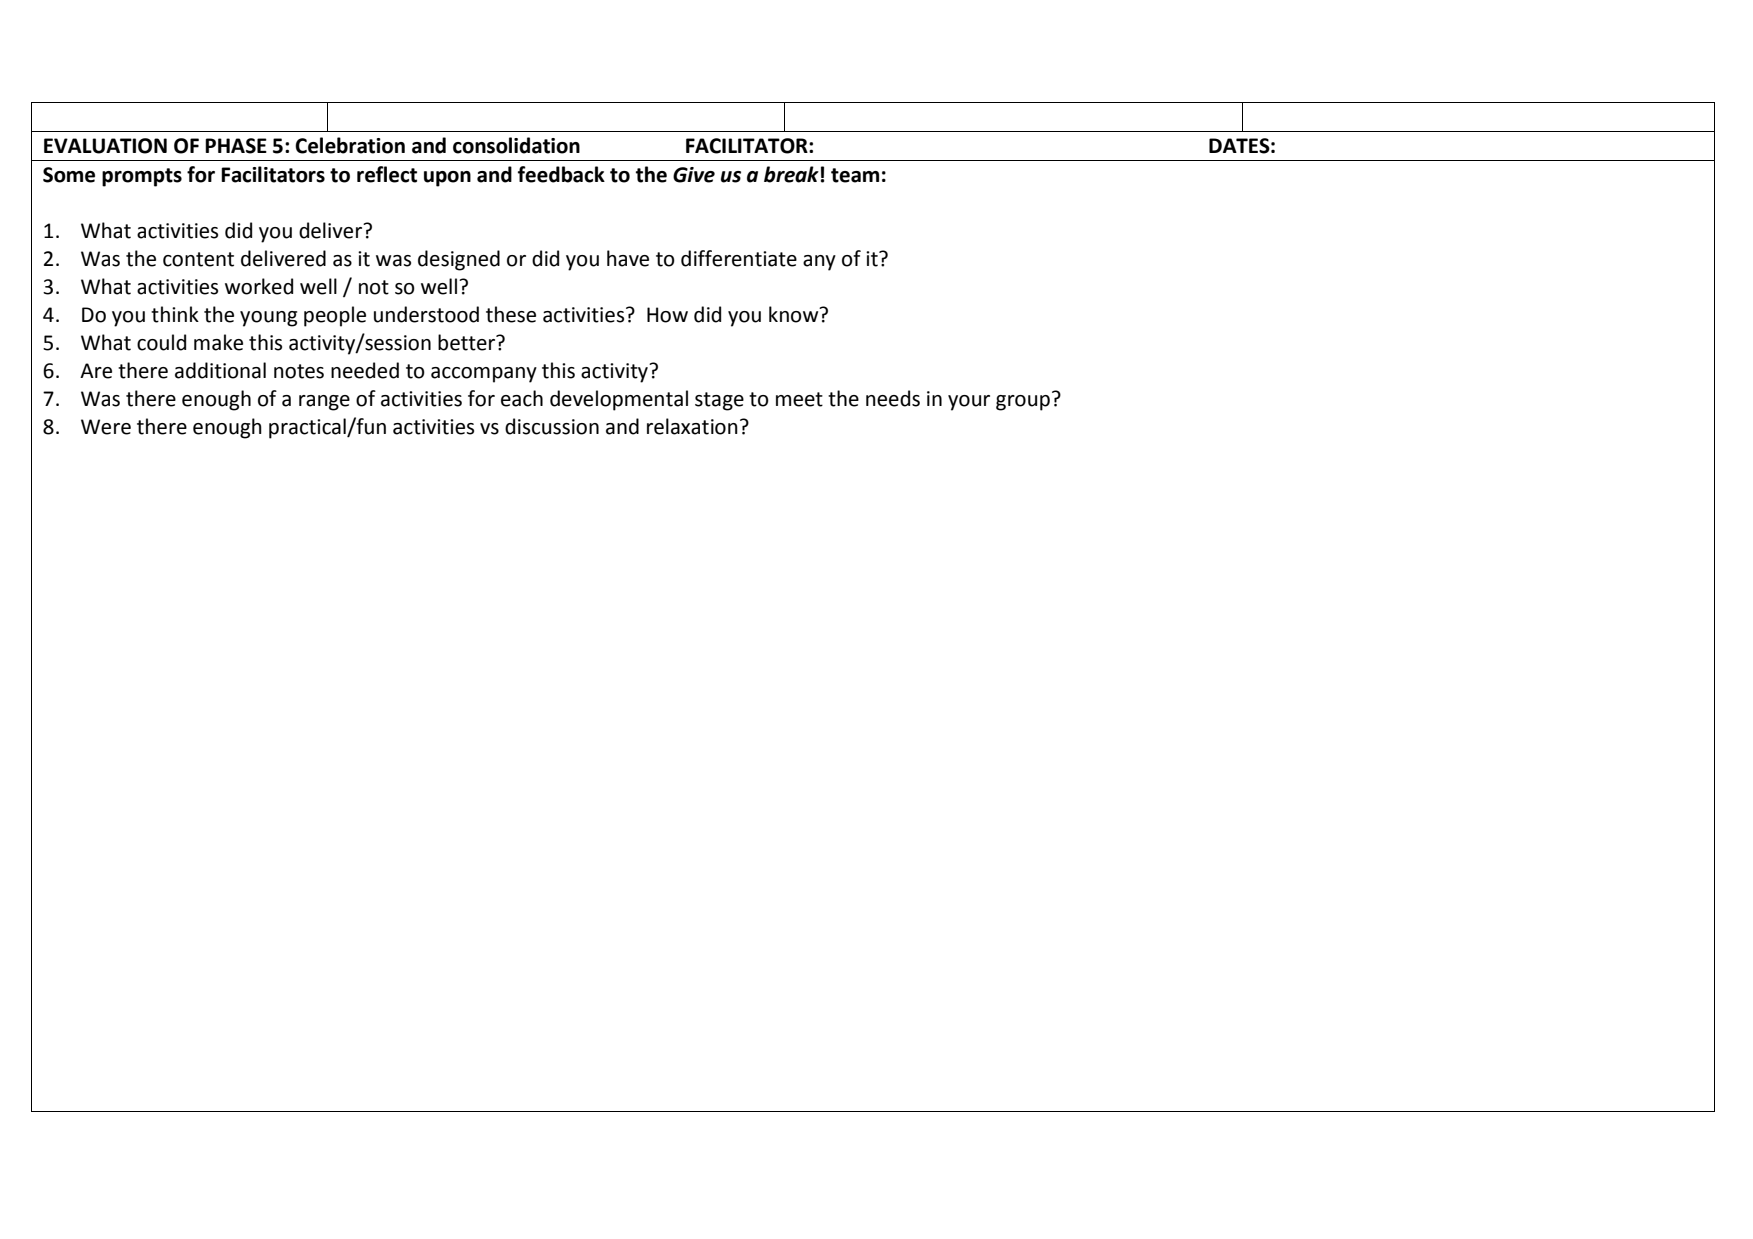 The image size is (1753, 1239). Describe the element at coordinates (511, 314) in the image. I see `these` at that location.
